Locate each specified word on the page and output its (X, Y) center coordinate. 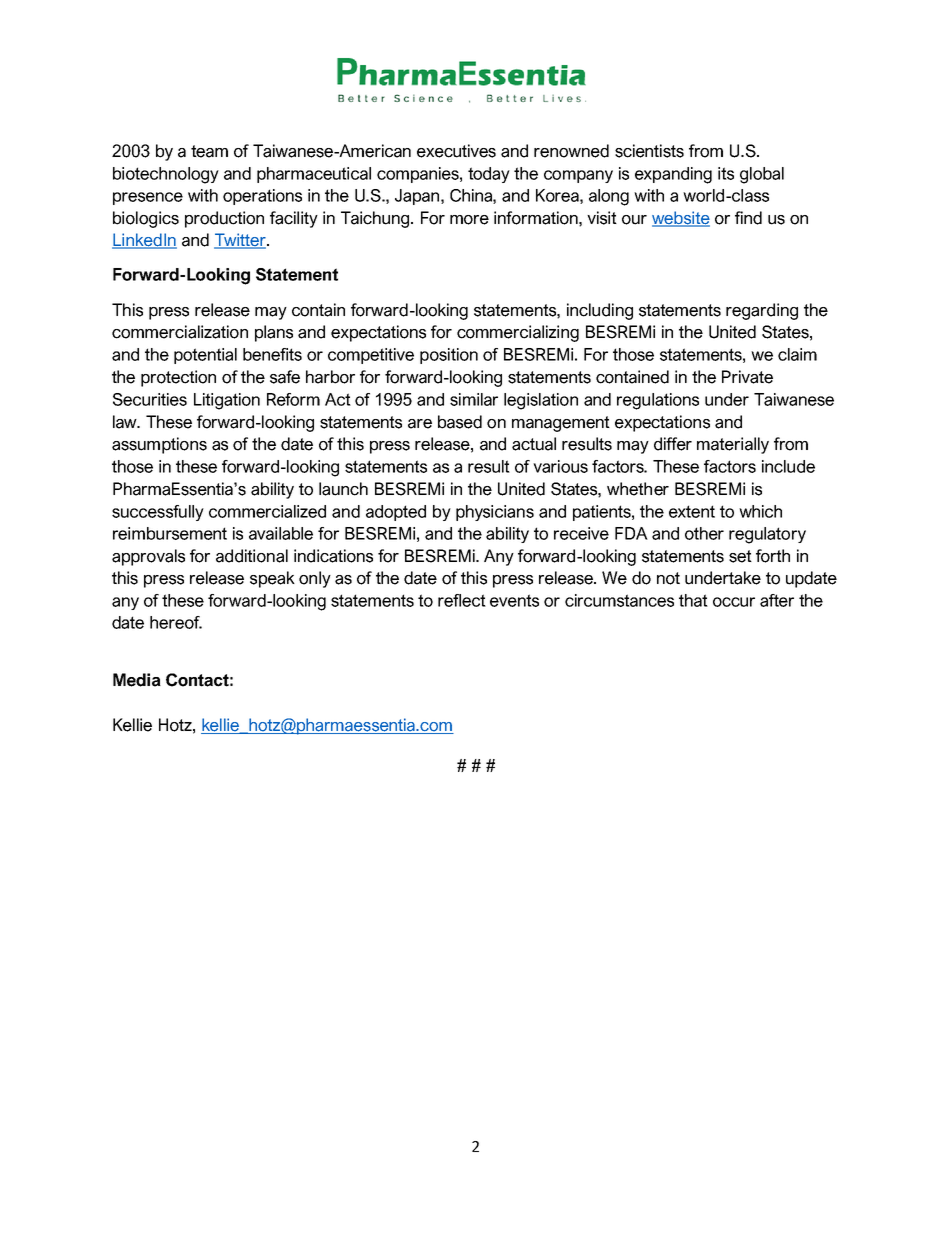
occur (734, 602)
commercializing (518, 333)
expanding (673, 175)
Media (137, 680)
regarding (762, 311)
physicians (495, 513)
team (209, 151)
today (489, 175)
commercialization (180, 332)
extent (692, 511)
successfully (158, 513)
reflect (462, 600)
